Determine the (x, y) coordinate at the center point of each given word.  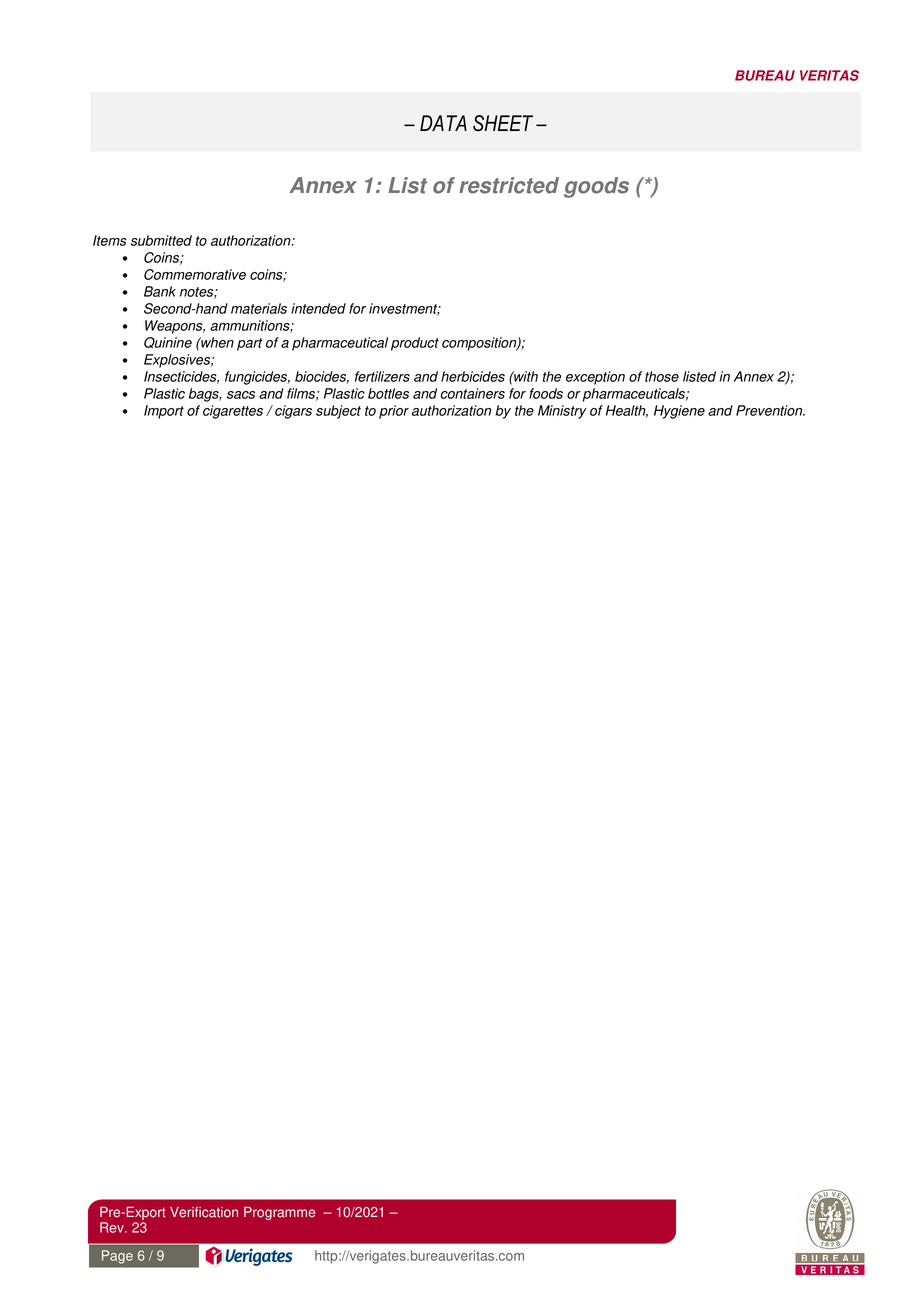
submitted (161, 240)
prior (394, 412)
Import (164, 412)
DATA (443, 123)
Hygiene (679, 412)
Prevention (770, 410)
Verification (204, 1212)
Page (117, 1257)
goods (596, 187)
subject (338, 412)
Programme (280, 1213)
